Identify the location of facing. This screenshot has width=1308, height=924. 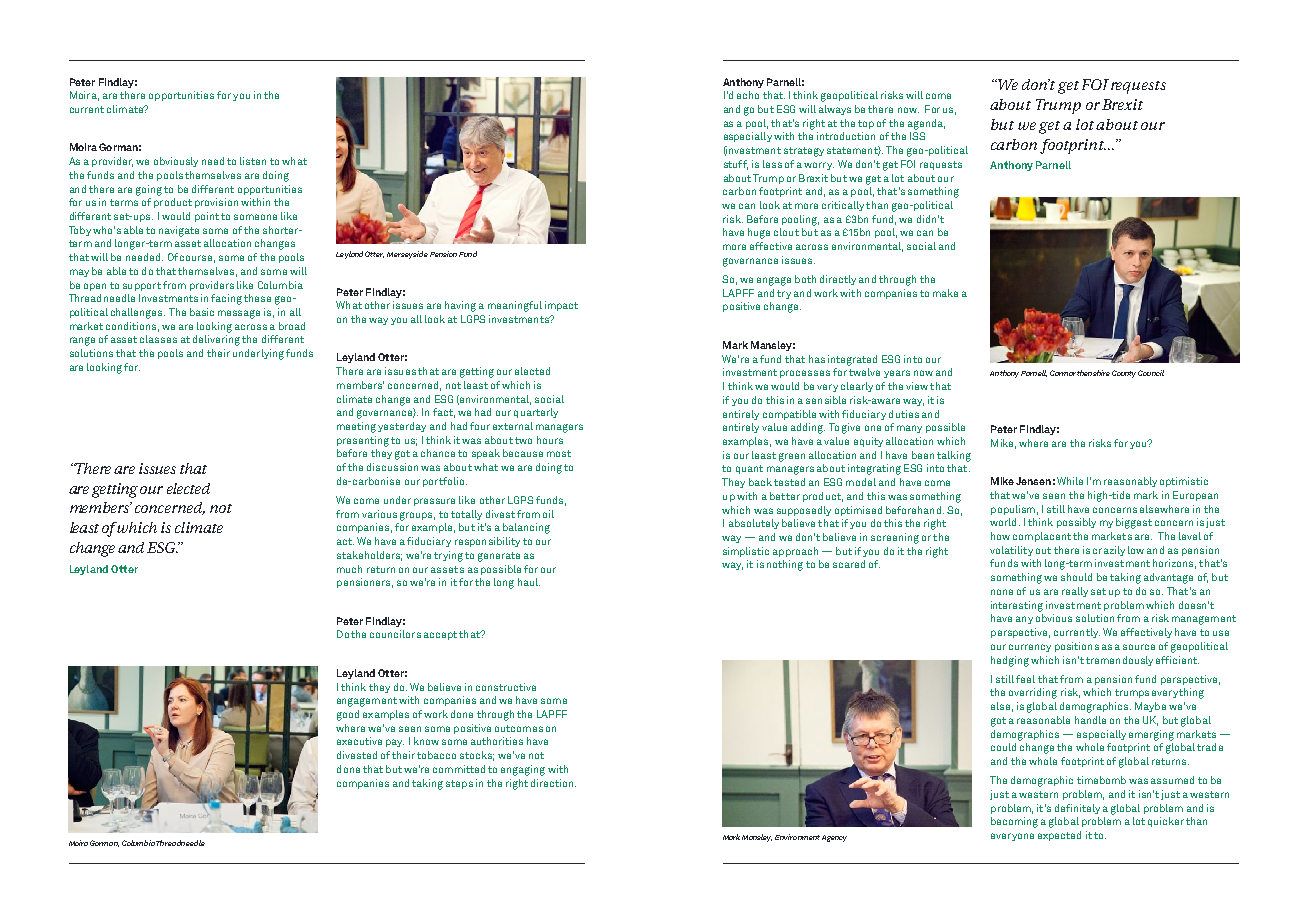
(226, 299).
